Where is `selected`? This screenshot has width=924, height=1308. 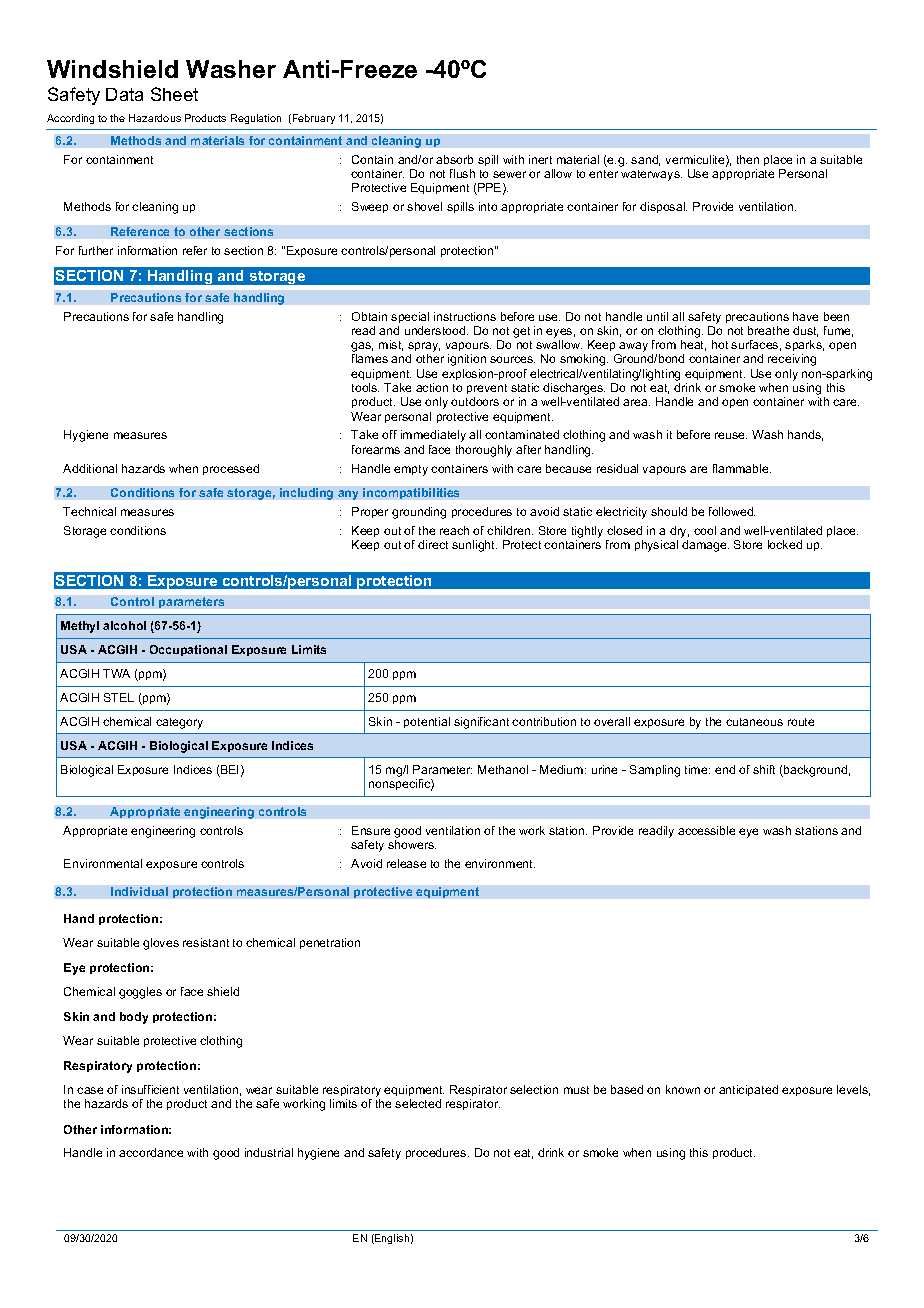 selected is located at coordinates (418, 1103).
